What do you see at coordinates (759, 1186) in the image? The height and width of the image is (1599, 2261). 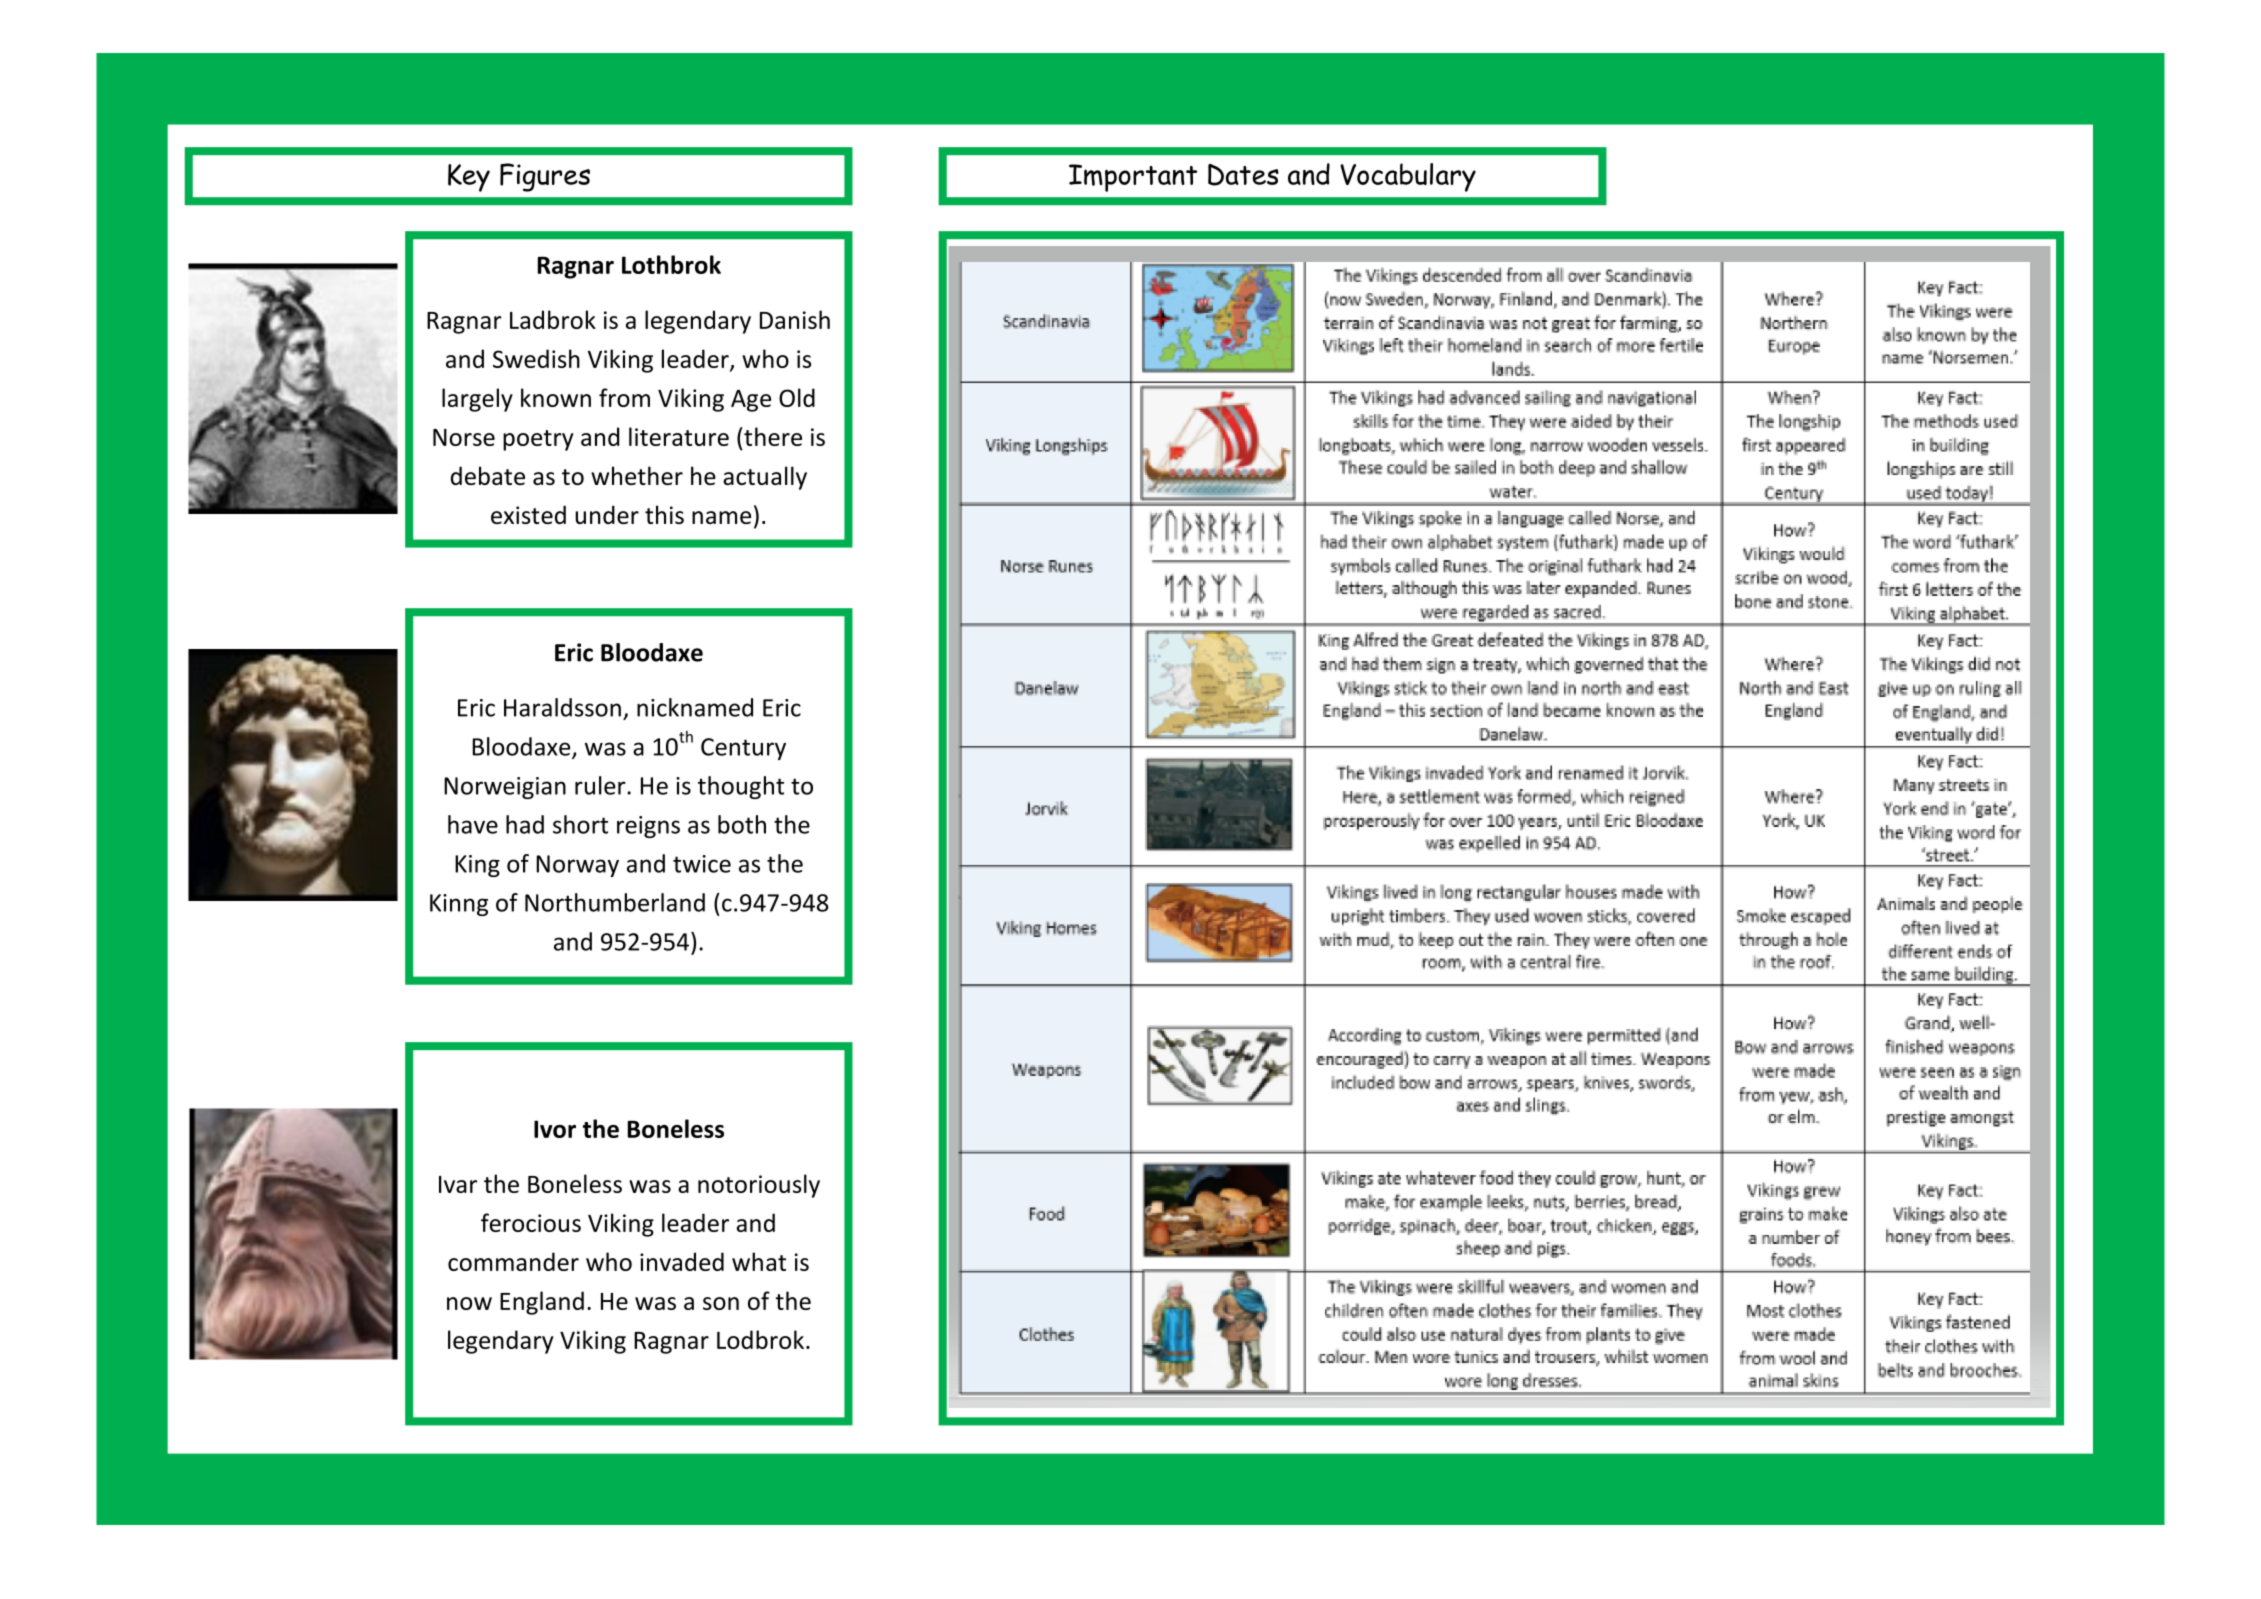 I see `notoriously` at bounding box center [759, 1186].
